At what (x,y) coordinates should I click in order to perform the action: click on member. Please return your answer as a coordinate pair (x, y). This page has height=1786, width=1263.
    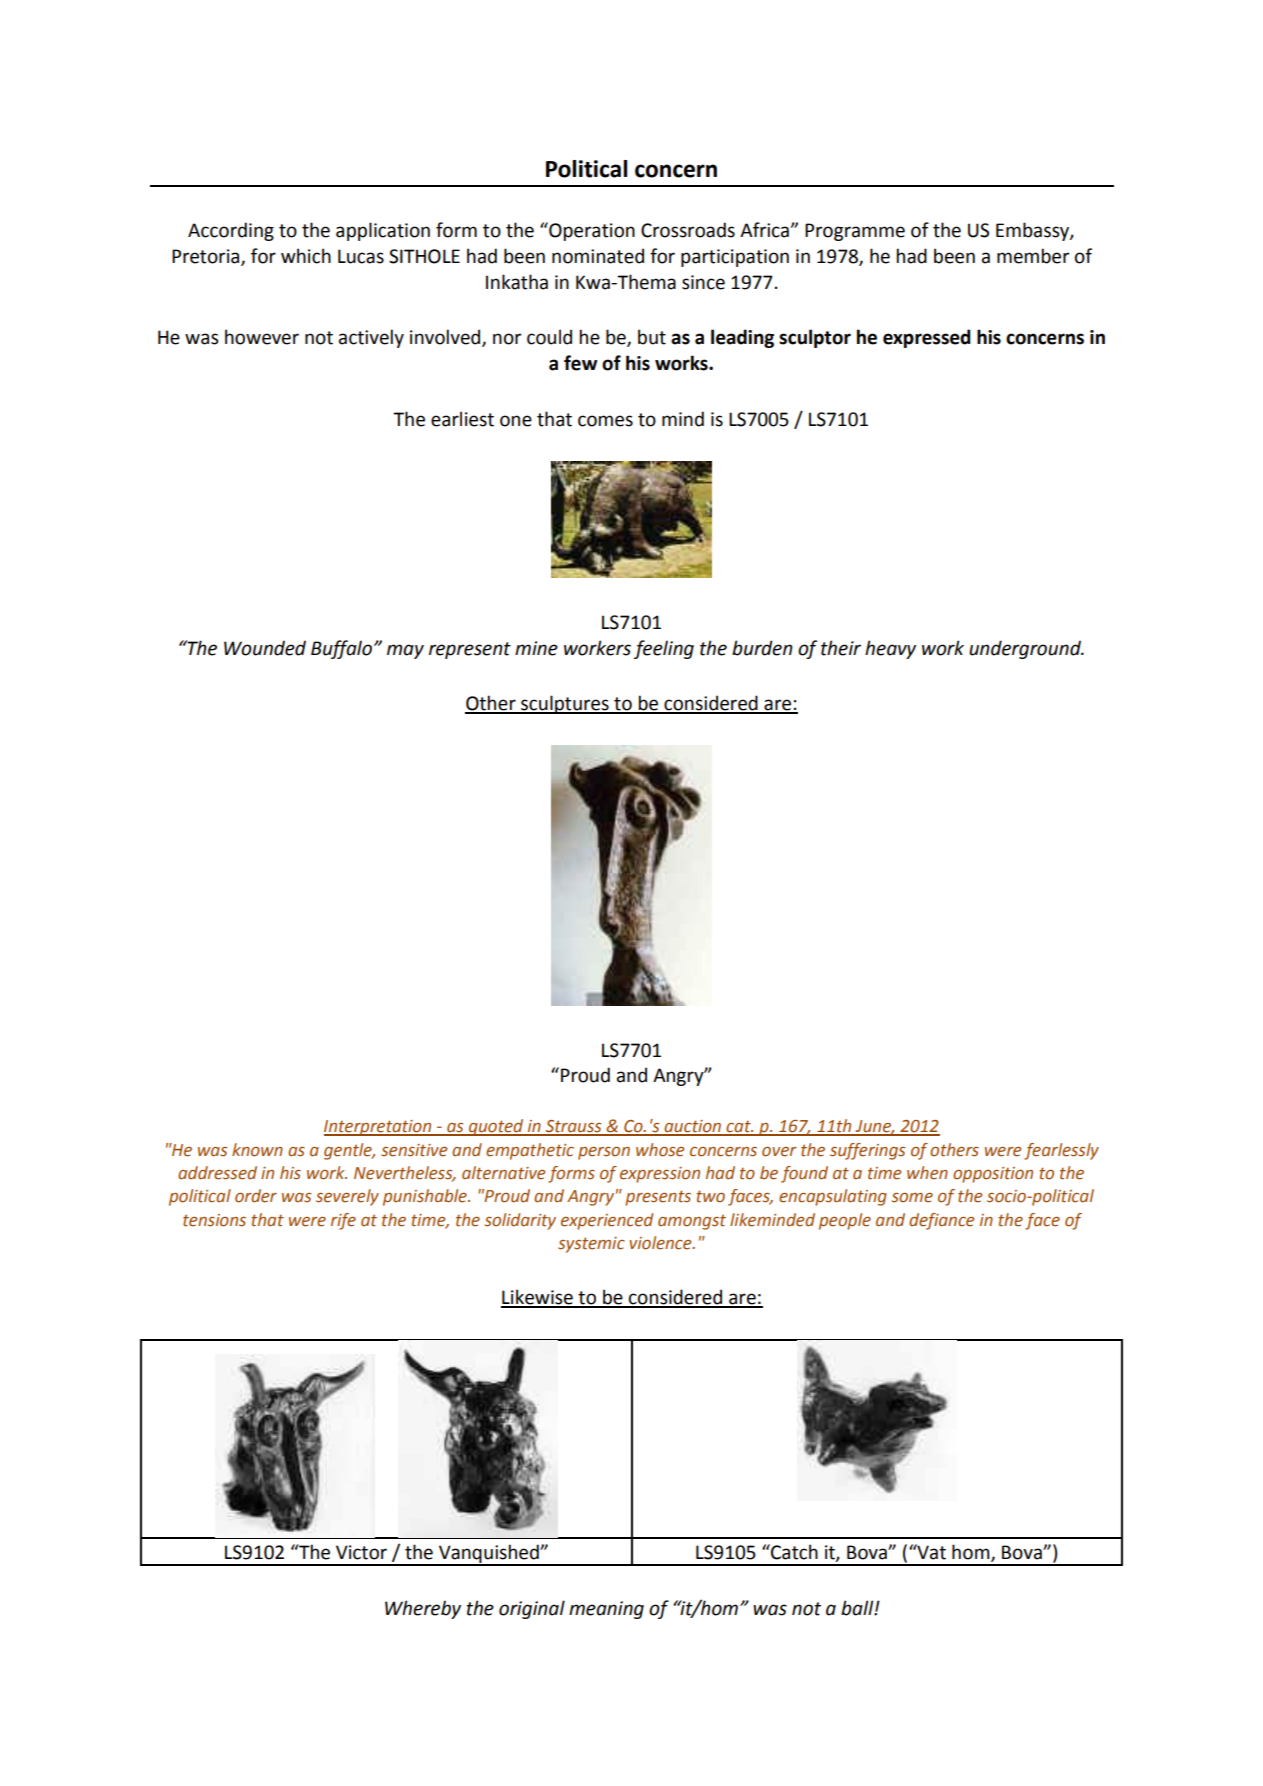
    Looking at the image, I should click on (1033, 256).
